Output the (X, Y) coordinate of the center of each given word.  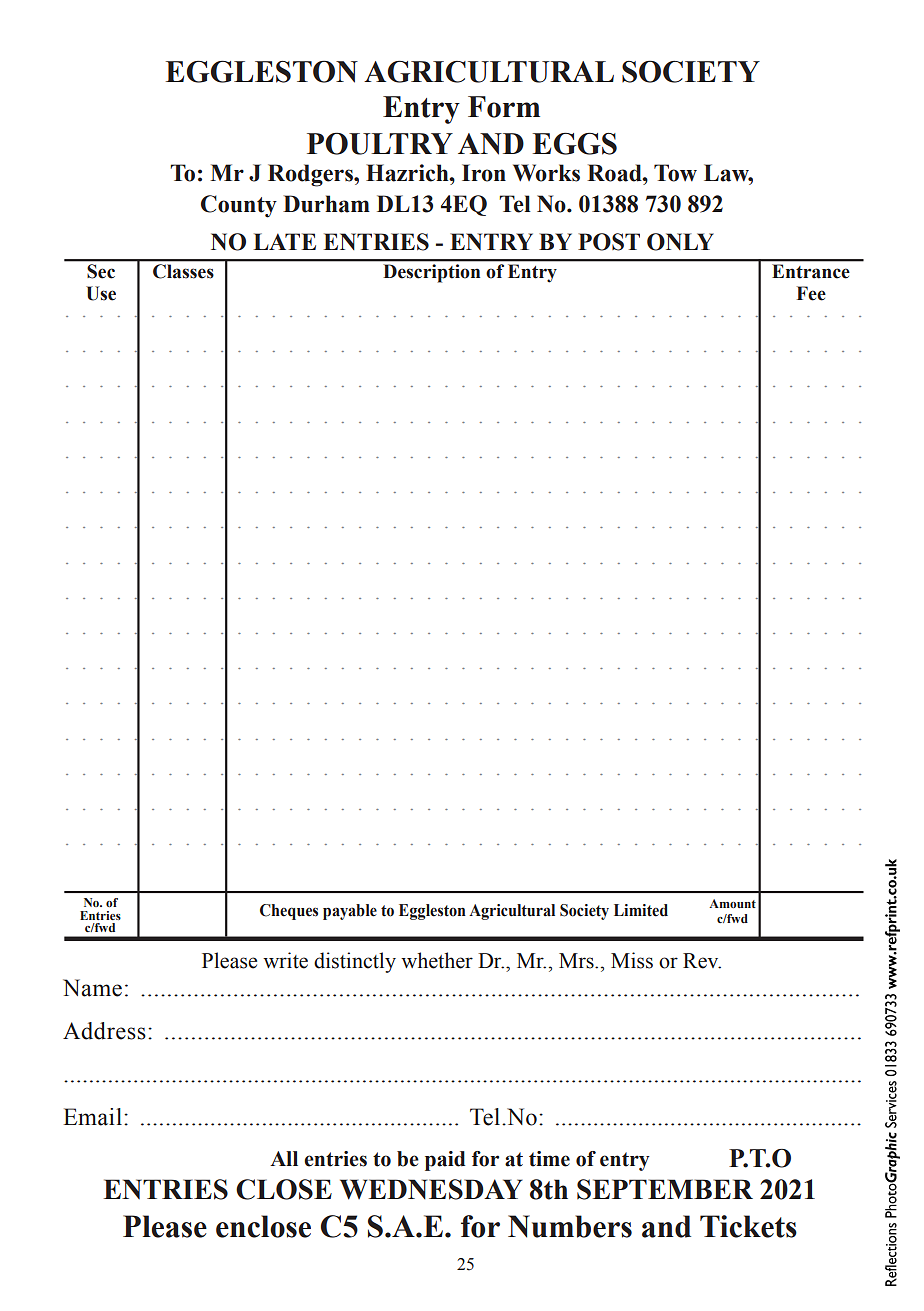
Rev (702, 961)
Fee (811, 293)
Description (432, 273)
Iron (484, 173)
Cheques (289, 912)
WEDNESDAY (431, 1189)
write (285, 960)
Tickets (748, 1226)
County (239, 206)
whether (437, 960)
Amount (732, 903)
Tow (675, 173)
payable (350, 912)
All (284, 1158)
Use (101, 293)
